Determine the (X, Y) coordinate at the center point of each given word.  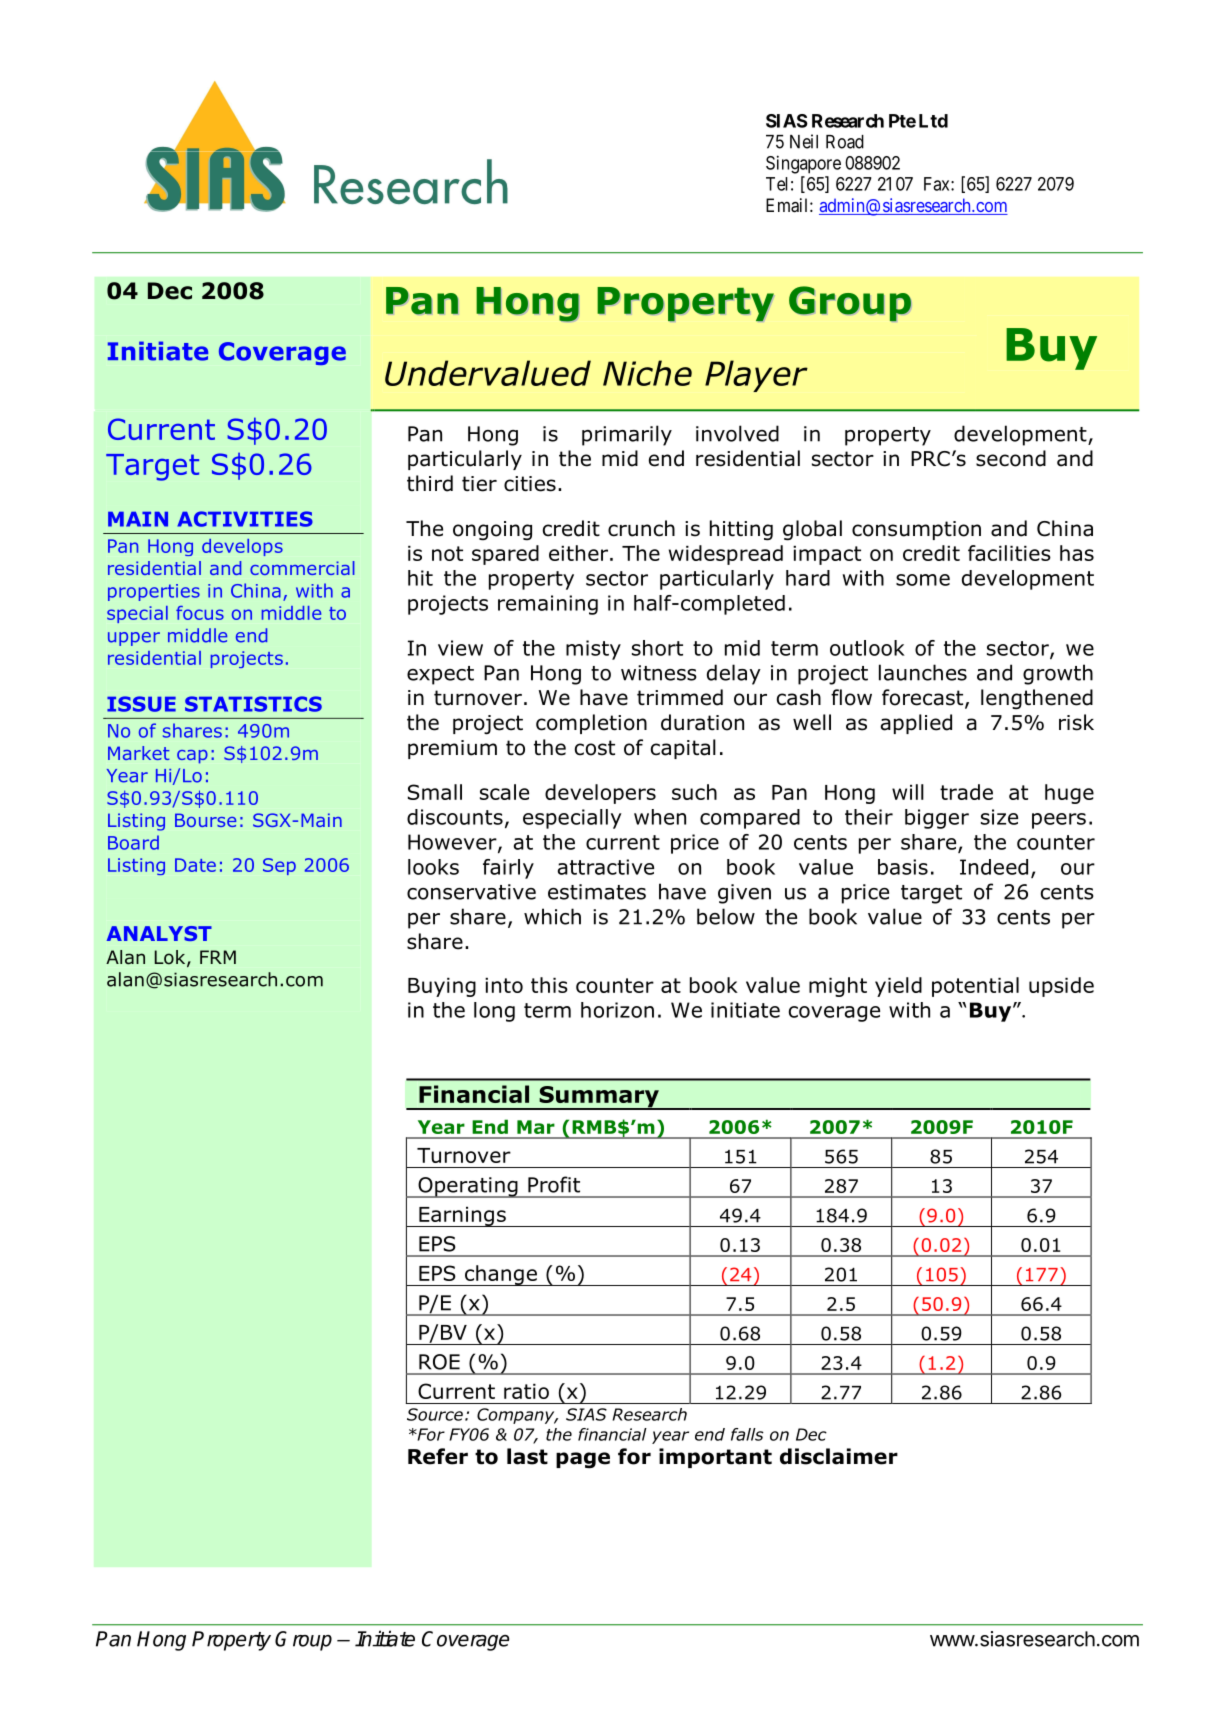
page (583, 1460)
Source (435, 1414)
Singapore (803, 164)
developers (600, 794)
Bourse (205, 820)
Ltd (933, 121)
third (430, 483)
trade (966, 792)
